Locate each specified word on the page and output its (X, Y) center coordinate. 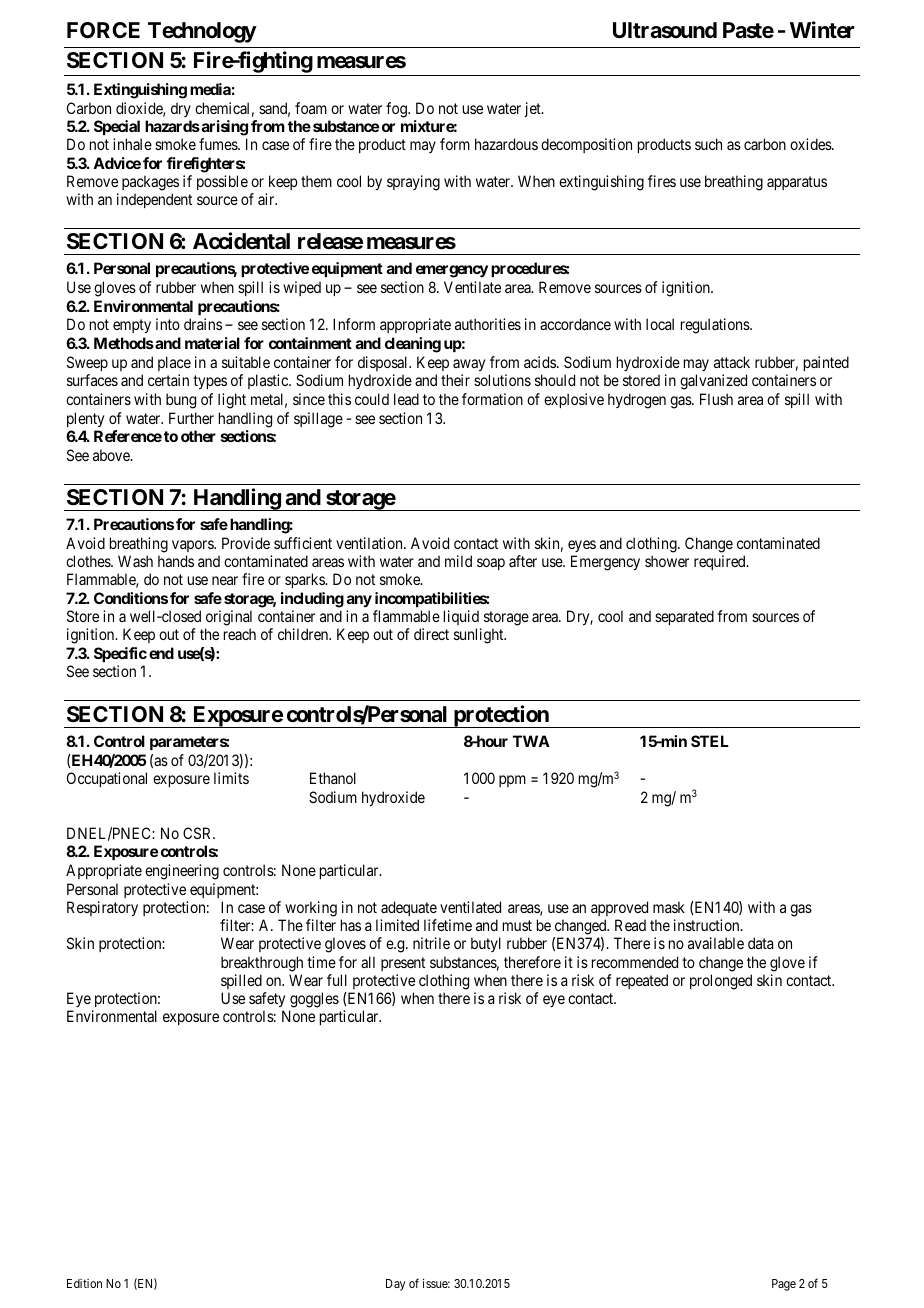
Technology (202, 32)
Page (784, 1285)
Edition (84, 1283)
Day (396, 1285)
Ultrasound (665, 30)
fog (397, 110)
